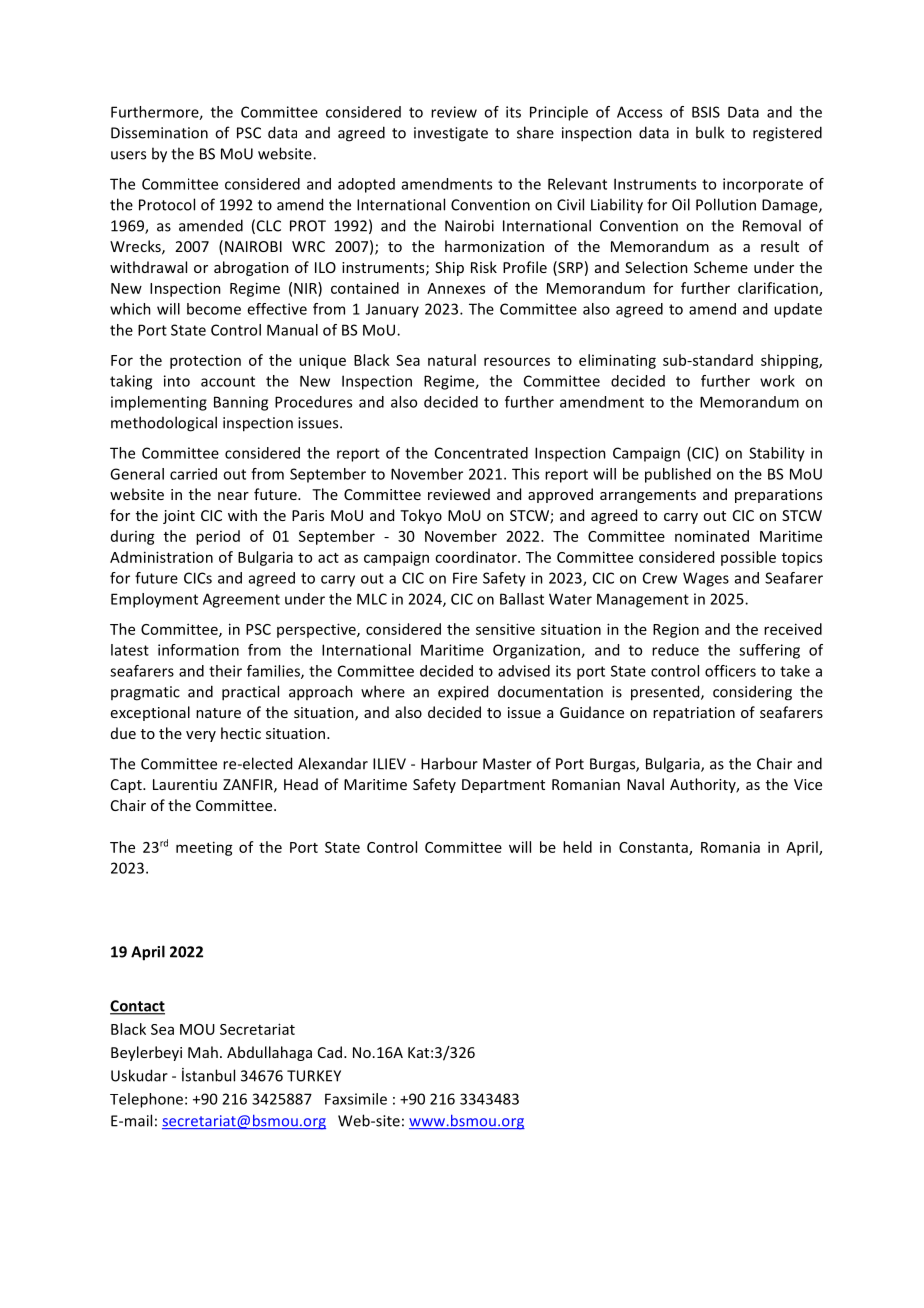 The height and width of the screenshot is (1308, 924). What do you see at coordinates (451, 134) in the screenshot?
I see `investigate` at bounding box center [451, 134].
